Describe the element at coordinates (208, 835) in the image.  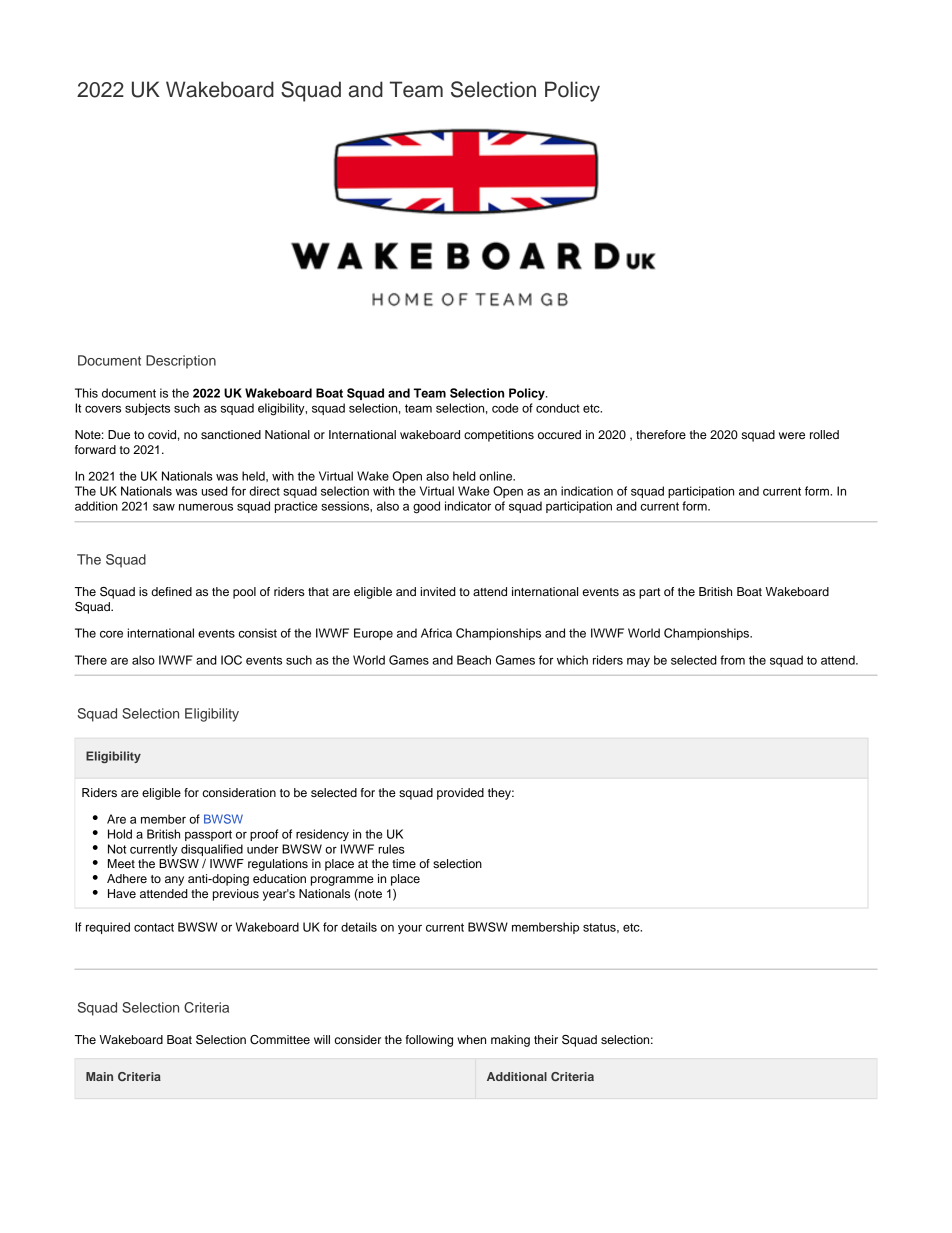
I see `passport` at that location.
